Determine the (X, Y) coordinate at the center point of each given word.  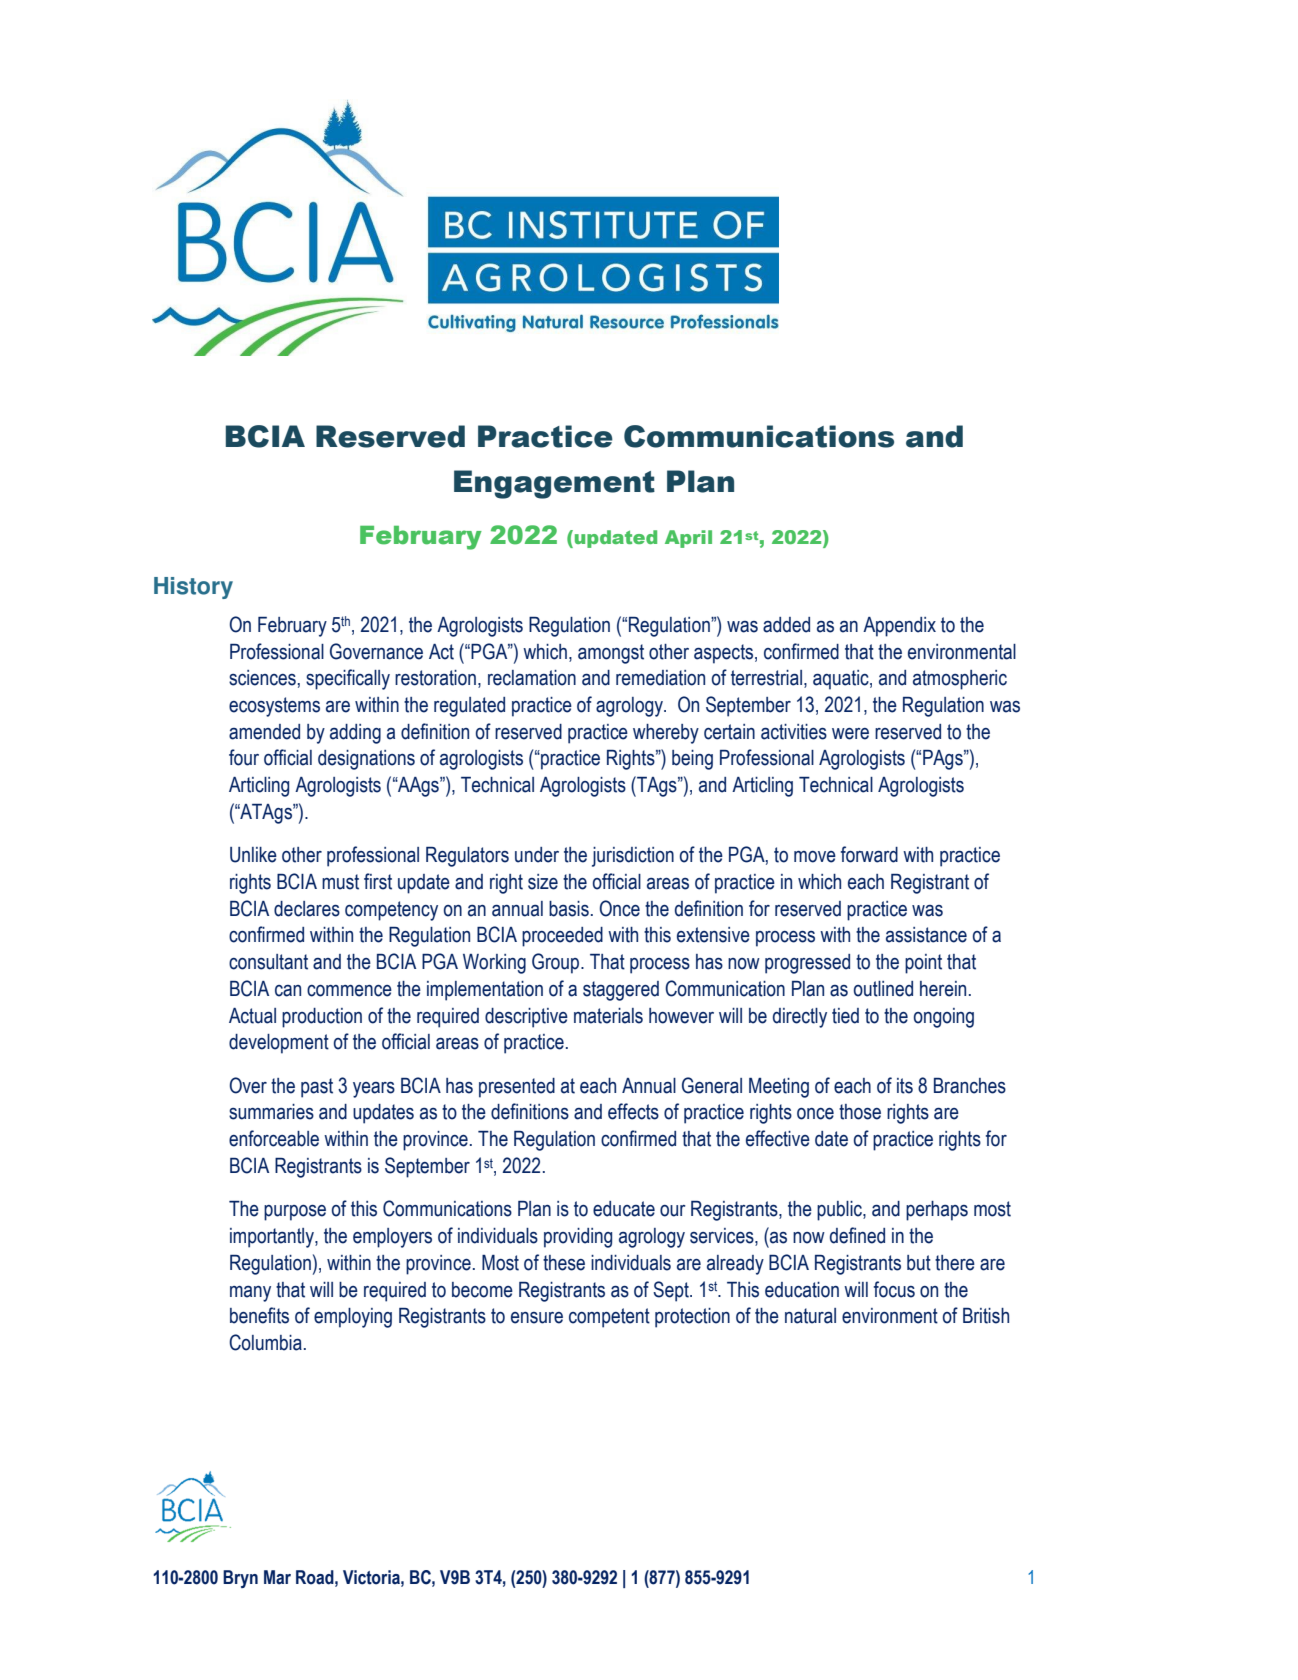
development (279, 1044)
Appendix (899, 627)
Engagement (554, 484)
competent (609, 1318)
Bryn (240, 1579)
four (244, 757)
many (250, 1294)
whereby (666, 734)
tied (845, 1016)
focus (894, 1289)
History (193, 588)
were (850, 734)
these (564, 1263)
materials (608, 1016)
